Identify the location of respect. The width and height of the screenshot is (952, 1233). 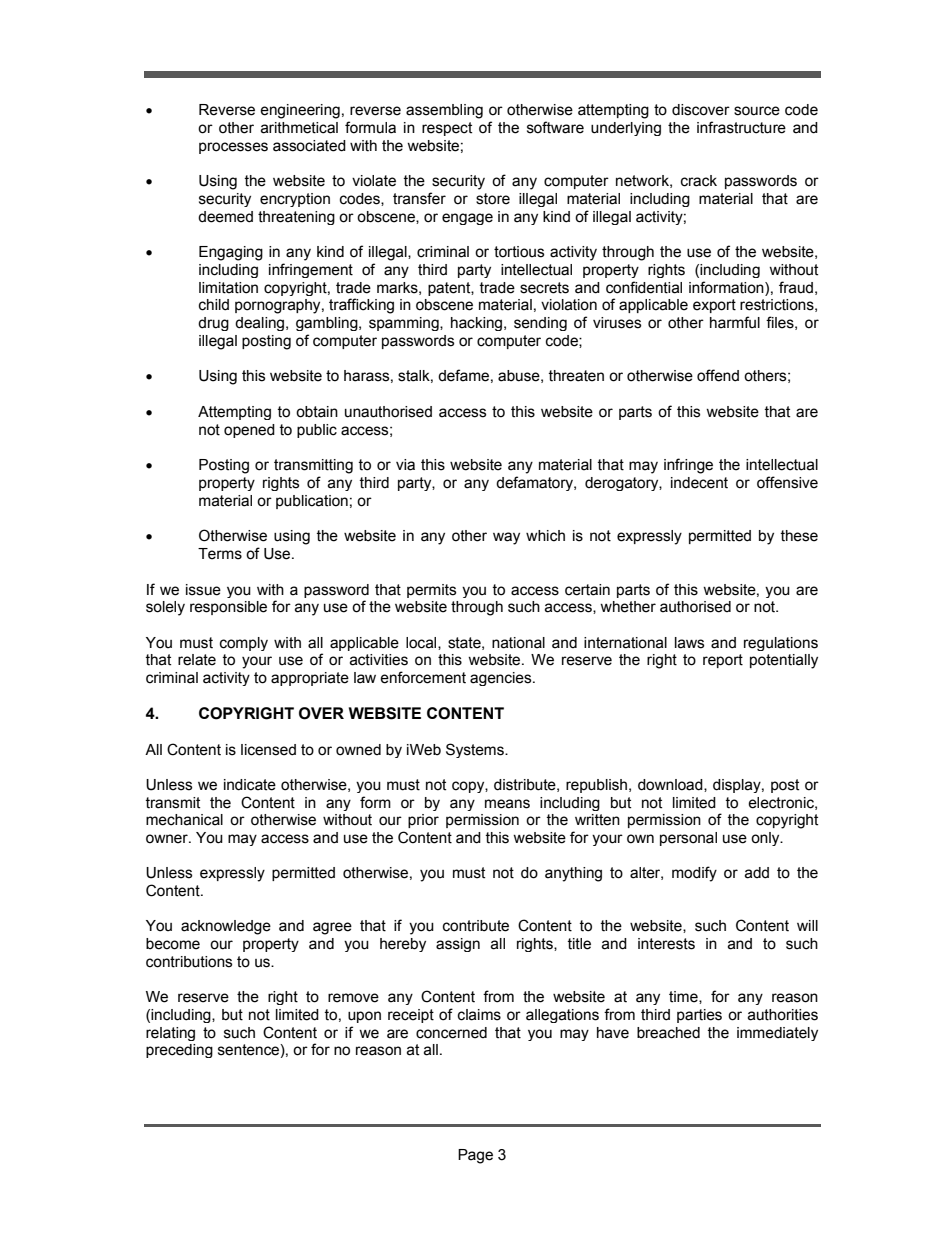
(447, 129).
